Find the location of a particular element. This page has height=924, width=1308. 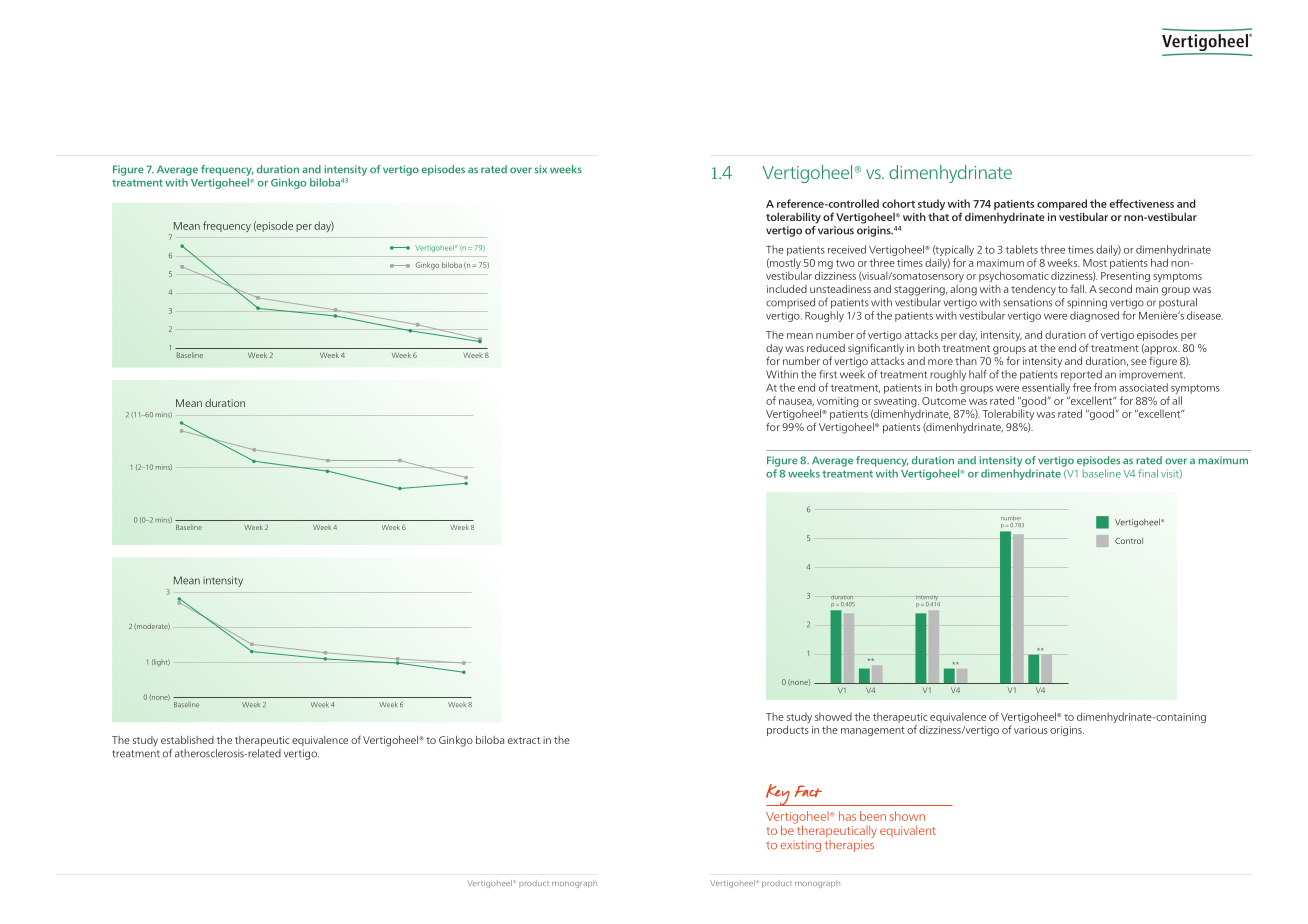

cohort is located at coordinates (898, 203).
